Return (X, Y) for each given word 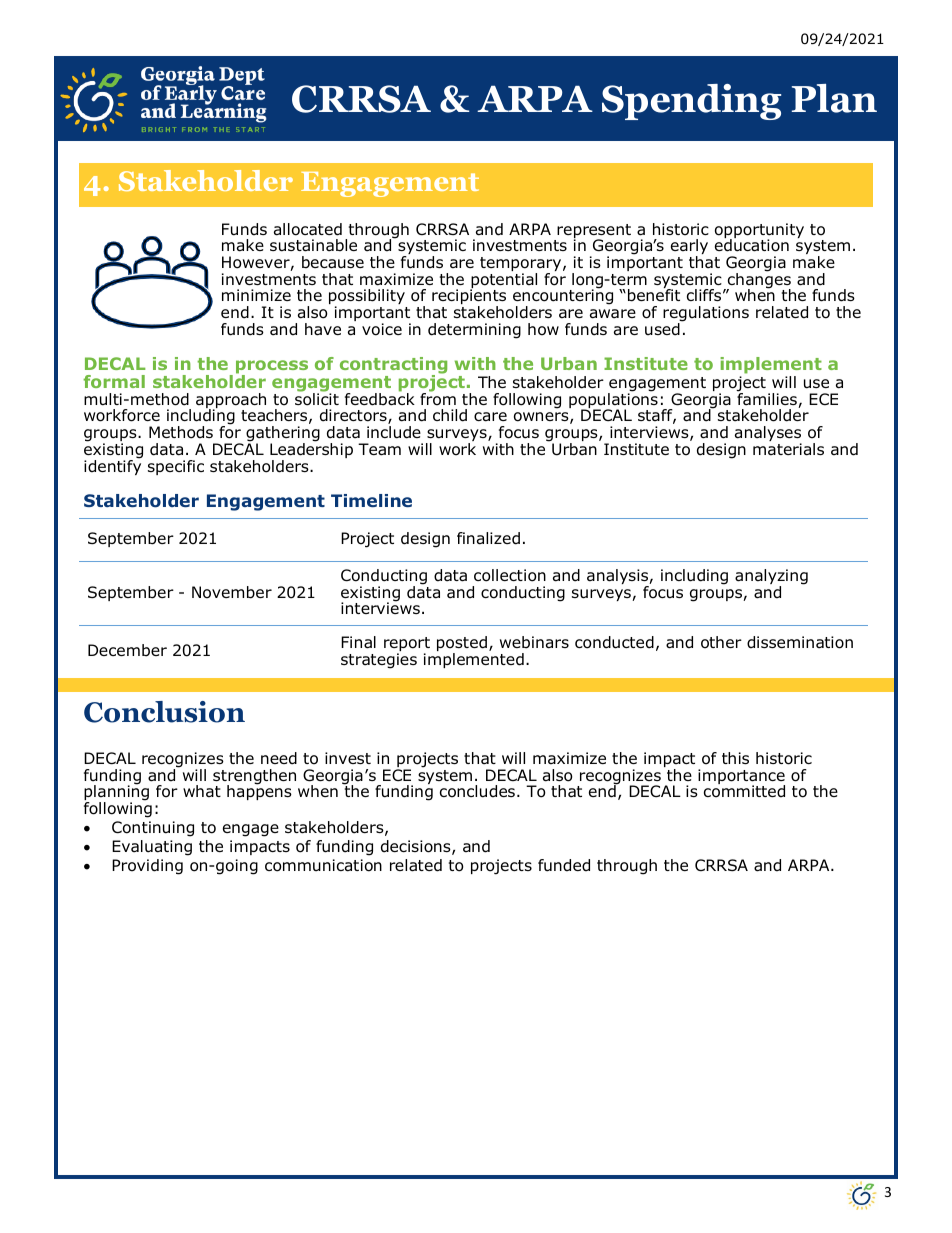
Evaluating (152, 848)
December (127, 650)
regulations (706, 315)
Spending (691, 102)
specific (176, 467)
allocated (308, 229)
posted (462, 645)
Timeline (371, 500)
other (721, 642)
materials (788, 449)
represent (593, 232)
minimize (256, 295)
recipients (469, 298)
